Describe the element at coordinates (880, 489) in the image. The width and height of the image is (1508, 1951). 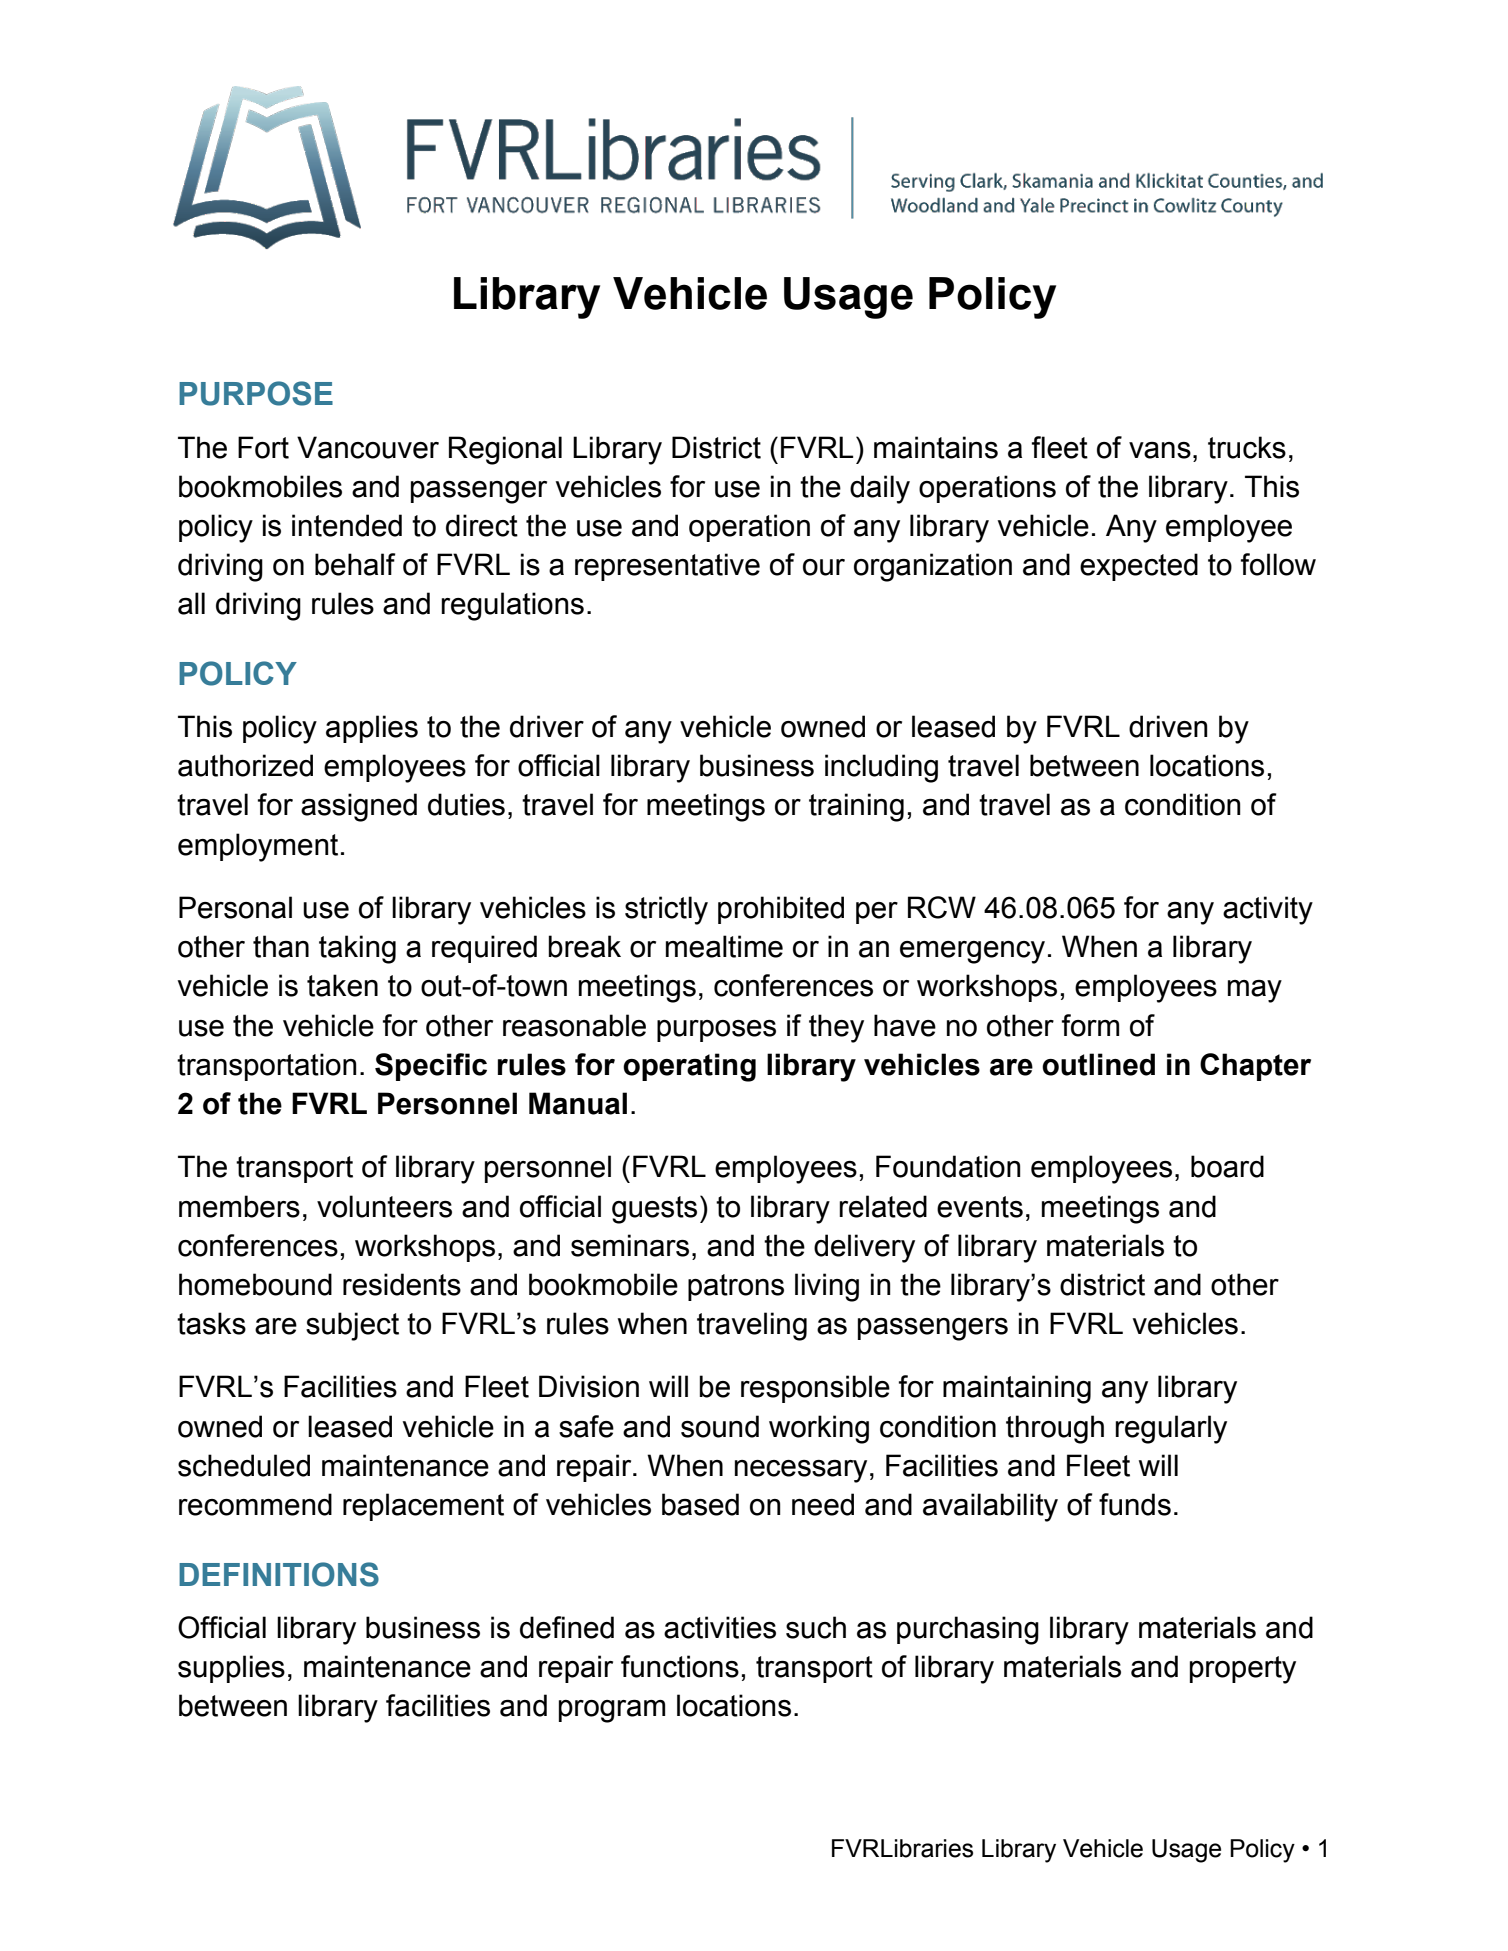
I see `daily` at that location.
